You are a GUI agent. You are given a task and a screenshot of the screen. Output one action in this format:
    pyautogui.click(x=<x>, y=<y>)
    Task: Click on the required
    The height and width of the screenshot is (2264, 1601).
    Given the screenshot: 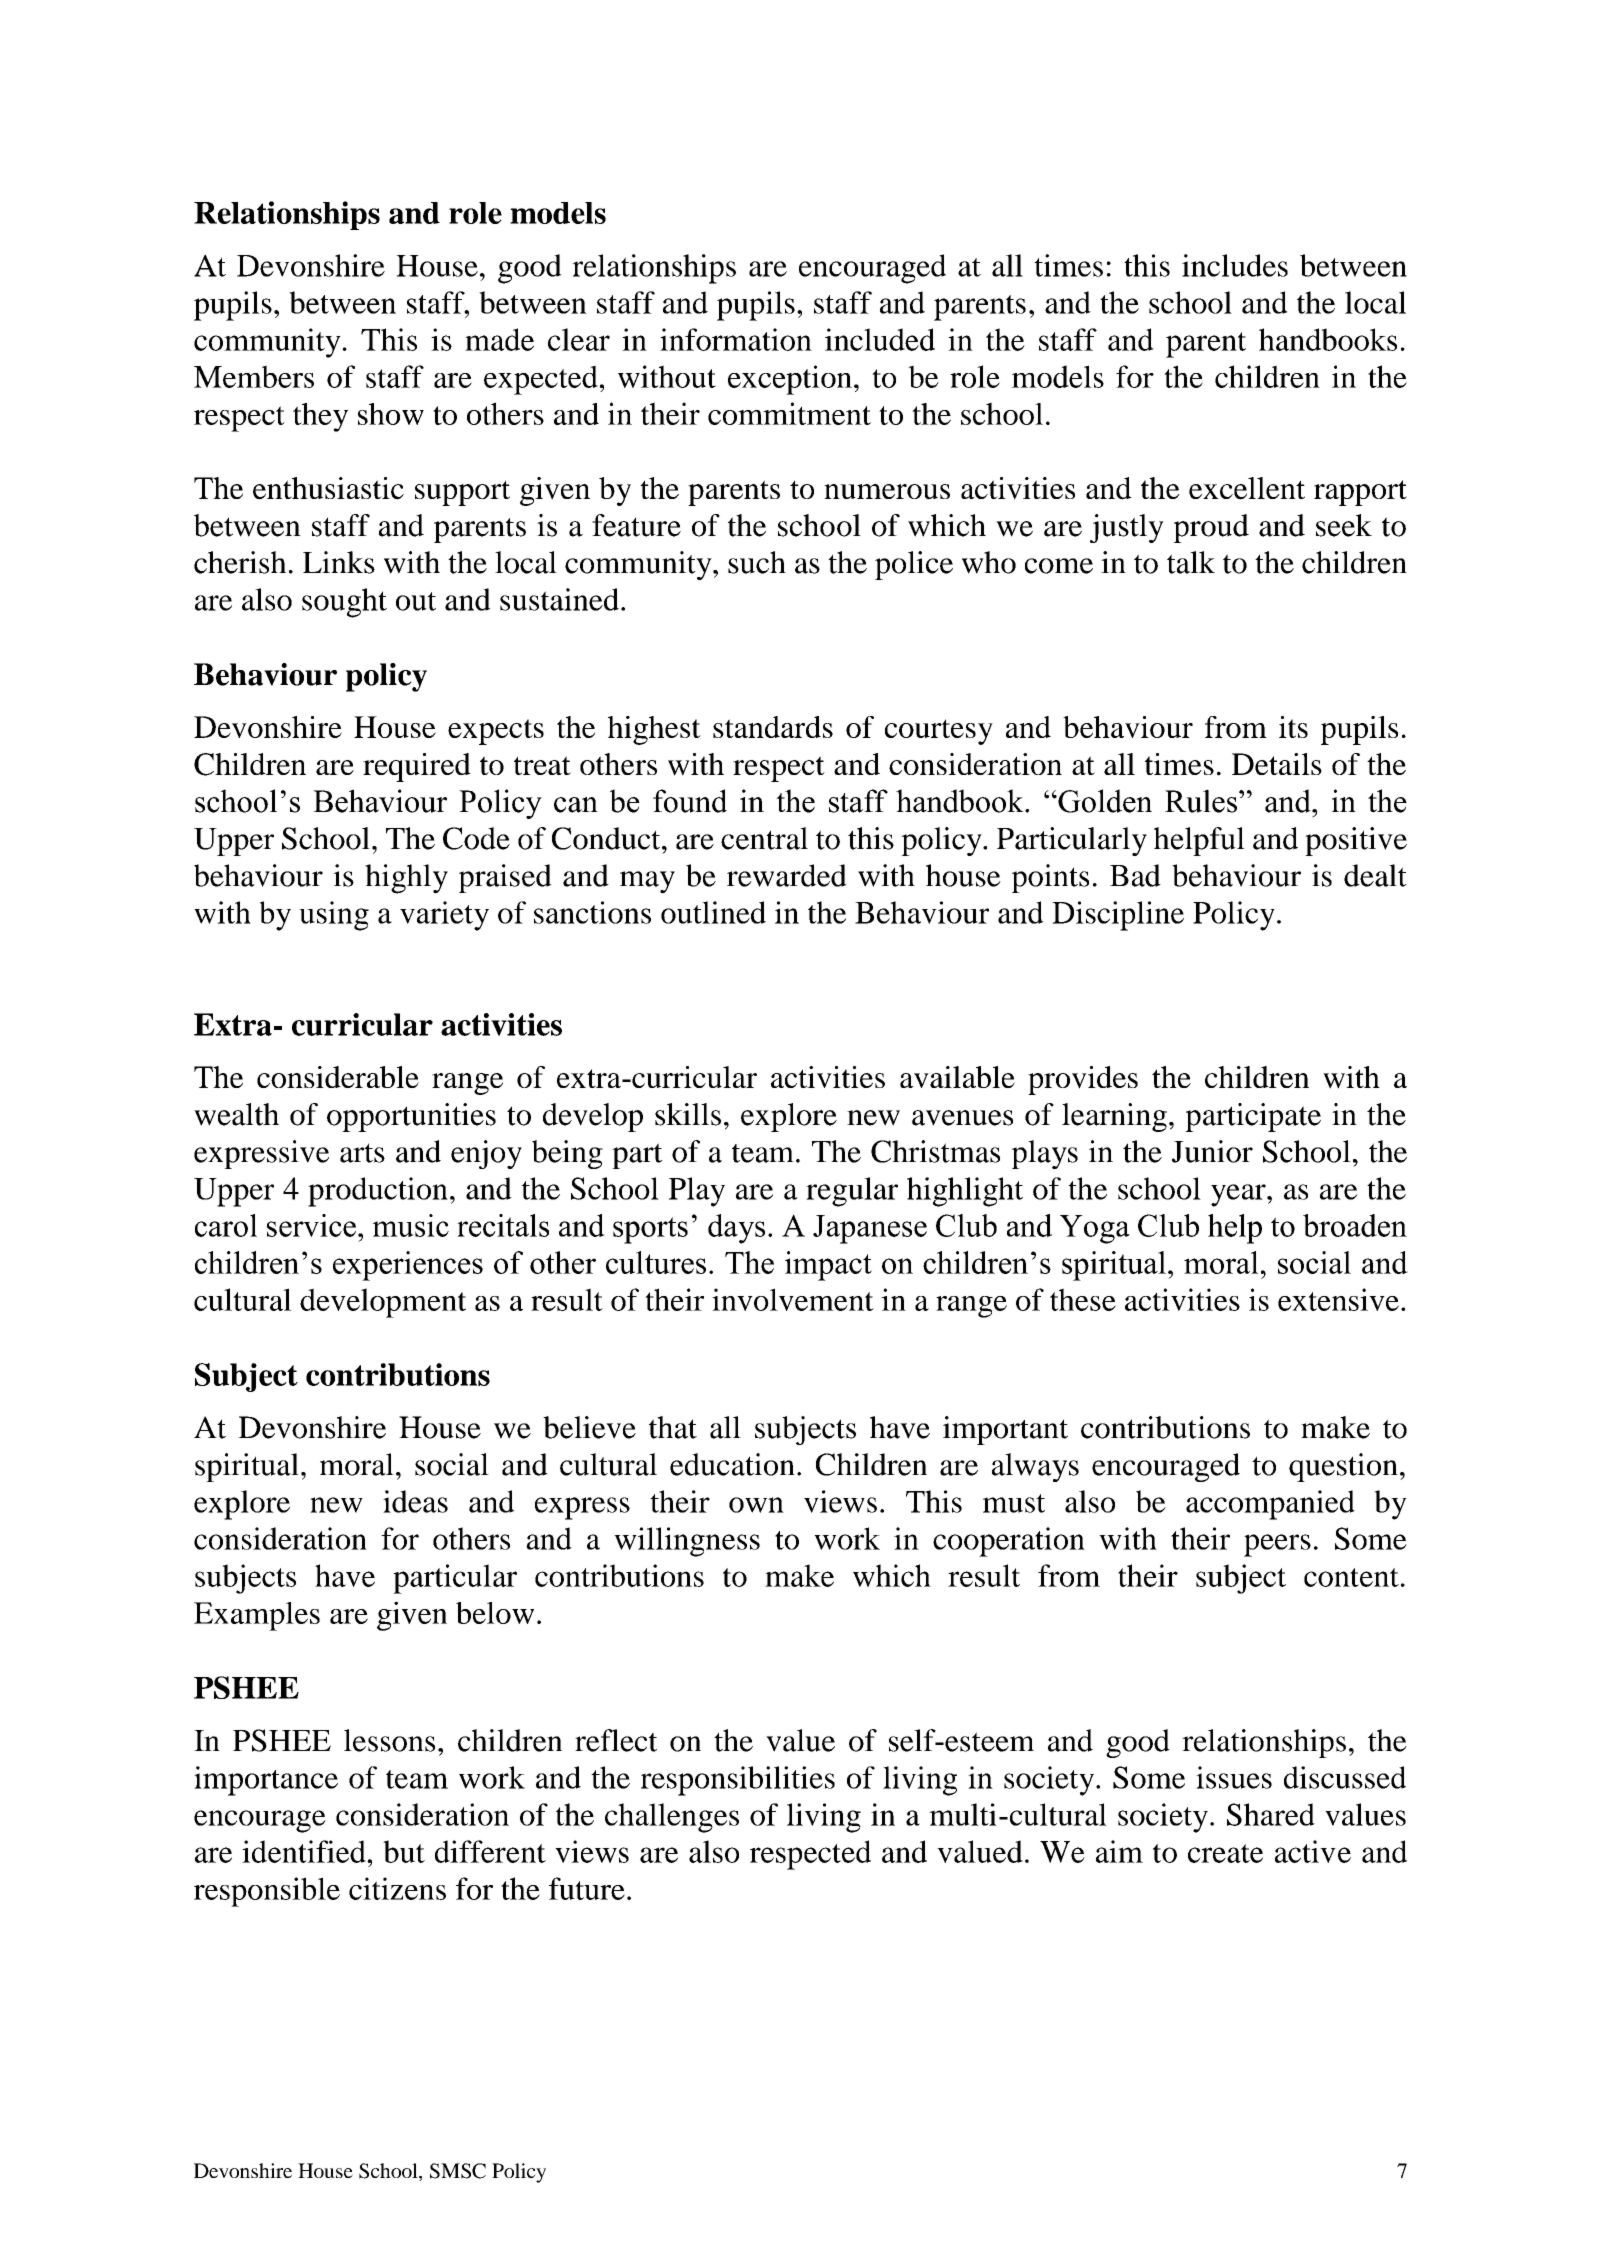 What is the action you would take?
    pyautogui.click(x=417, y=767)
